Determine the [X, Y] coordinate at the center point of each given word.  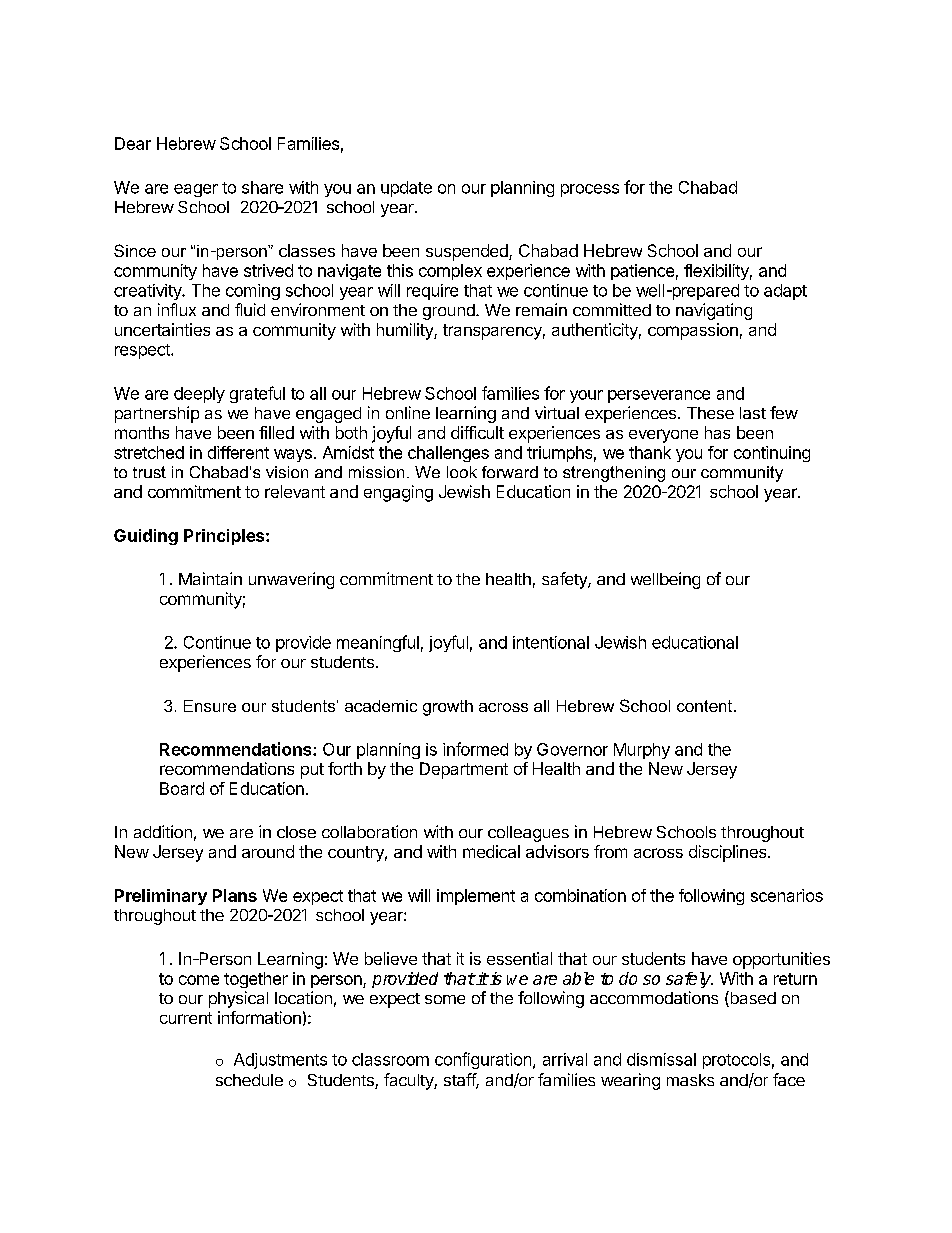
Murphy [642, 751]
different [238, 452]
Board [182, 788]
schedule [249, 1080]
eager [196, 190]
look [462, 472]
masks [690, 1080]
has [717, 432]
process [590, 190]
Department [464, 770]
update [406, 189]
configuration [483, 1060]
